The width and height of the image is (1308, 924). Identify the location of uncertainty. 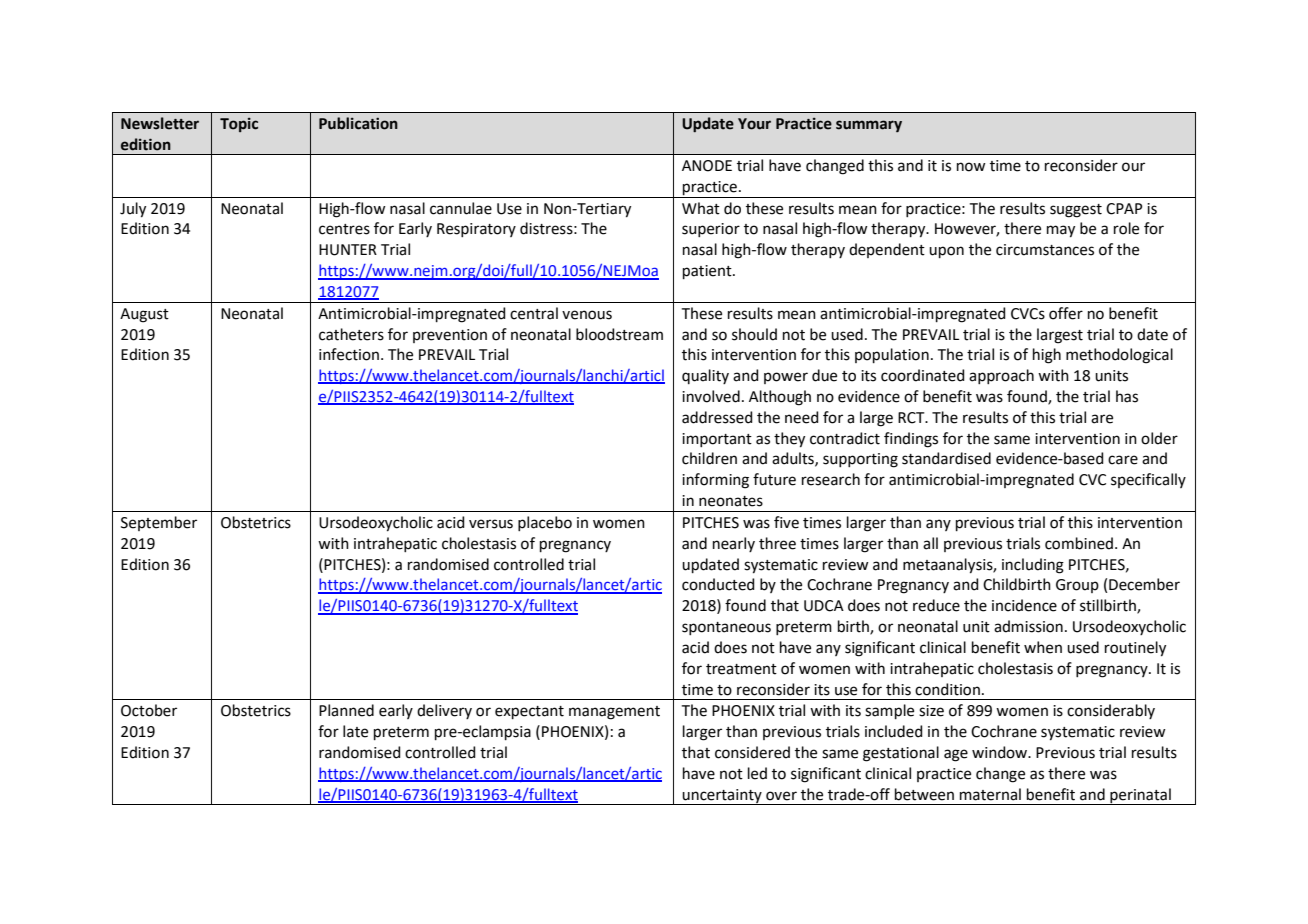
(722, 797).
